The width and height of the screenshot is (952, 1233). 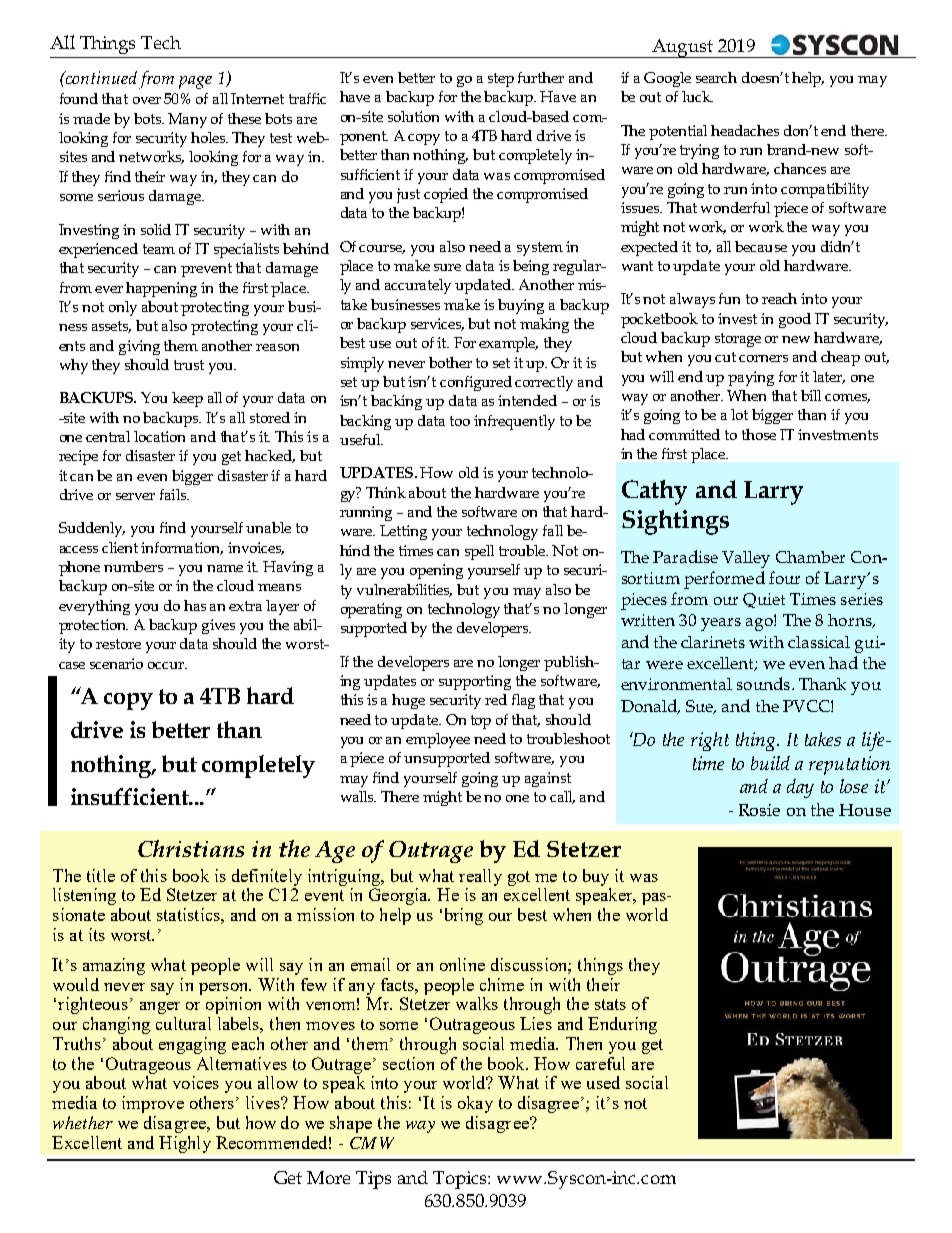 What do you see at coordinates (195, 605) in the screenshot?
I see `has` at bounding box center [195, 605].
